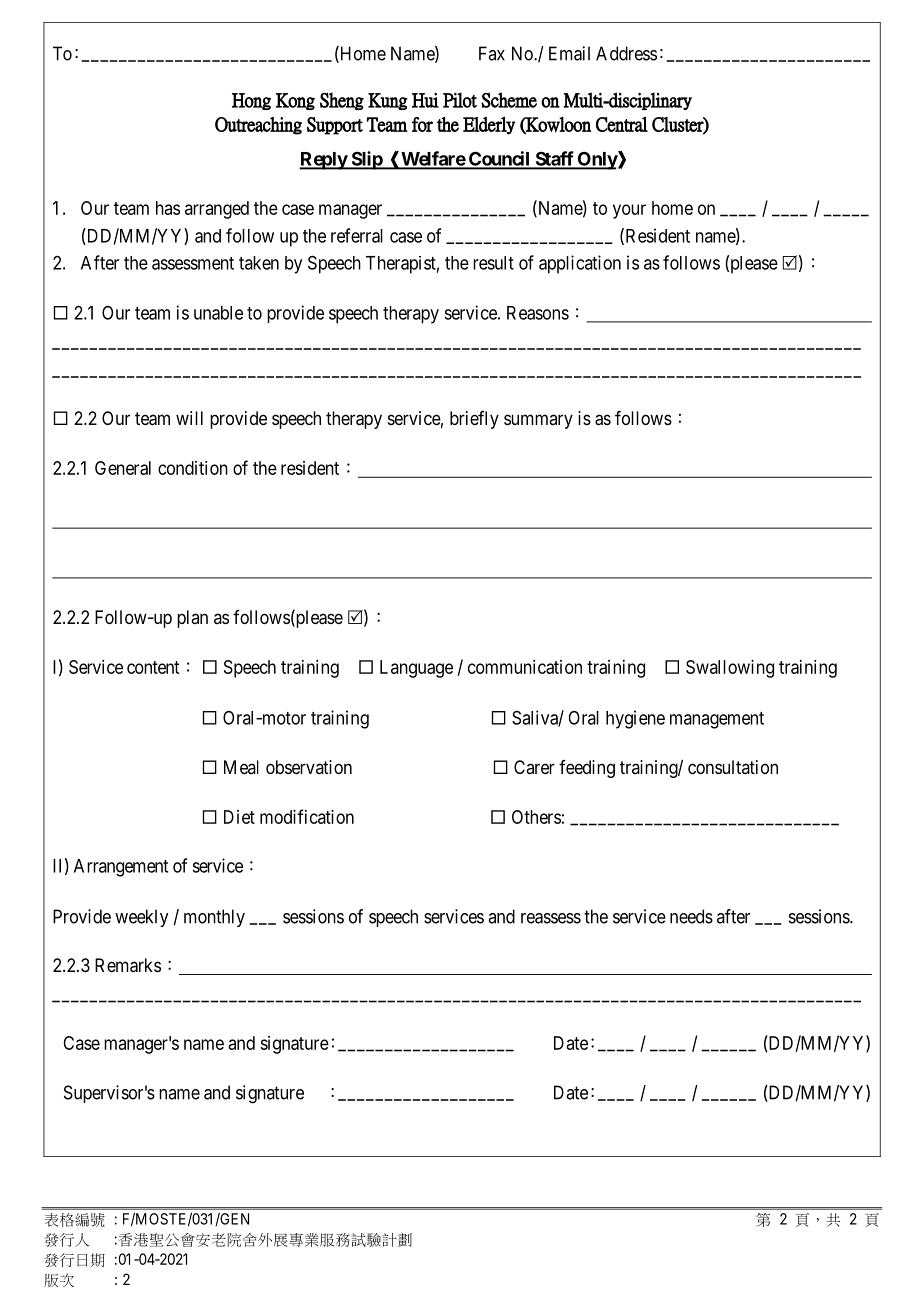 The width and height of the page is (924, 1308). Describe the element at coordinates (551, 918) in the page. I see `reassess` at that location.
